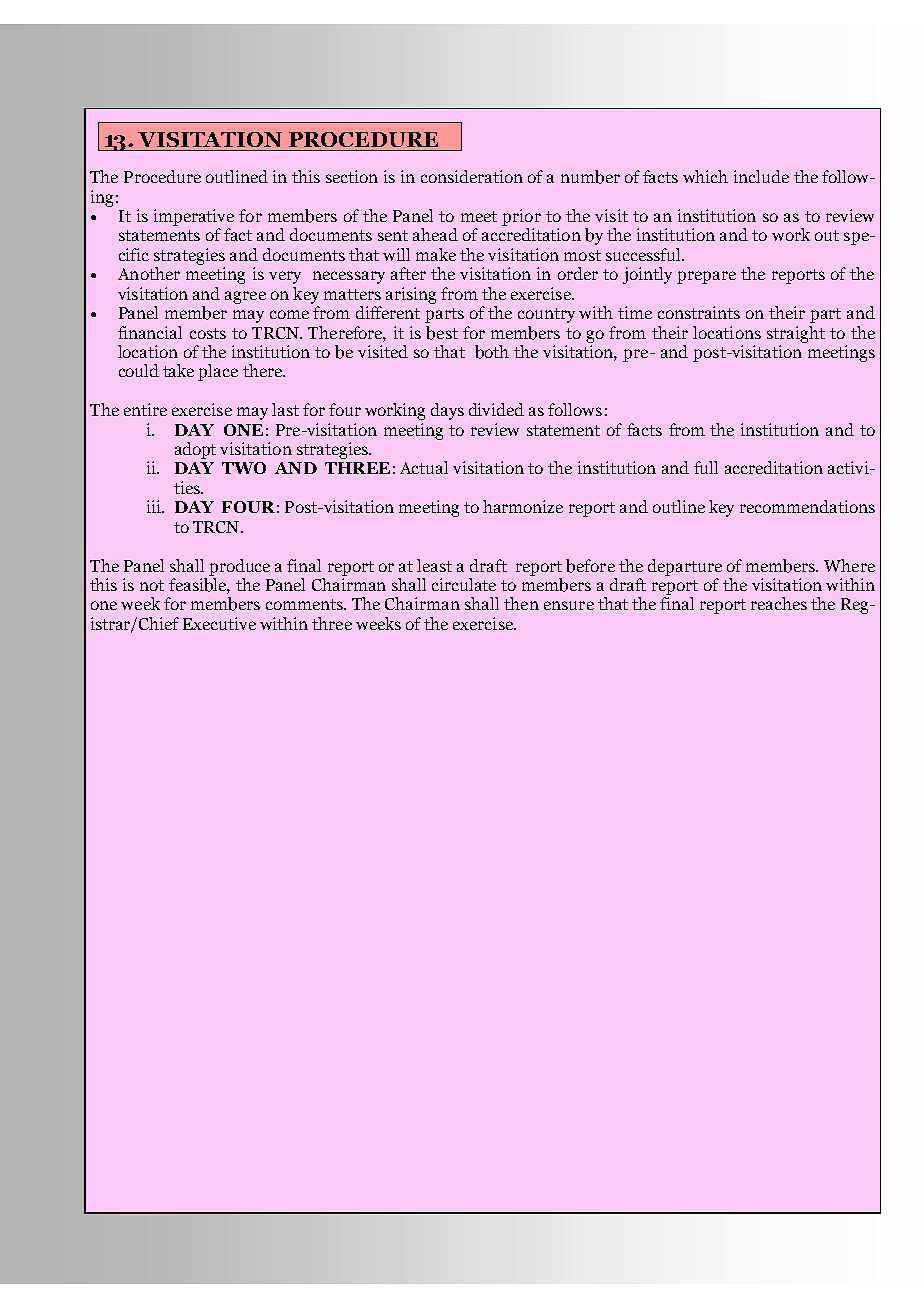 This document has height=1308, width=924. Describe the element at coordinates (208, 333) in the document. I see `costs` at that location.
